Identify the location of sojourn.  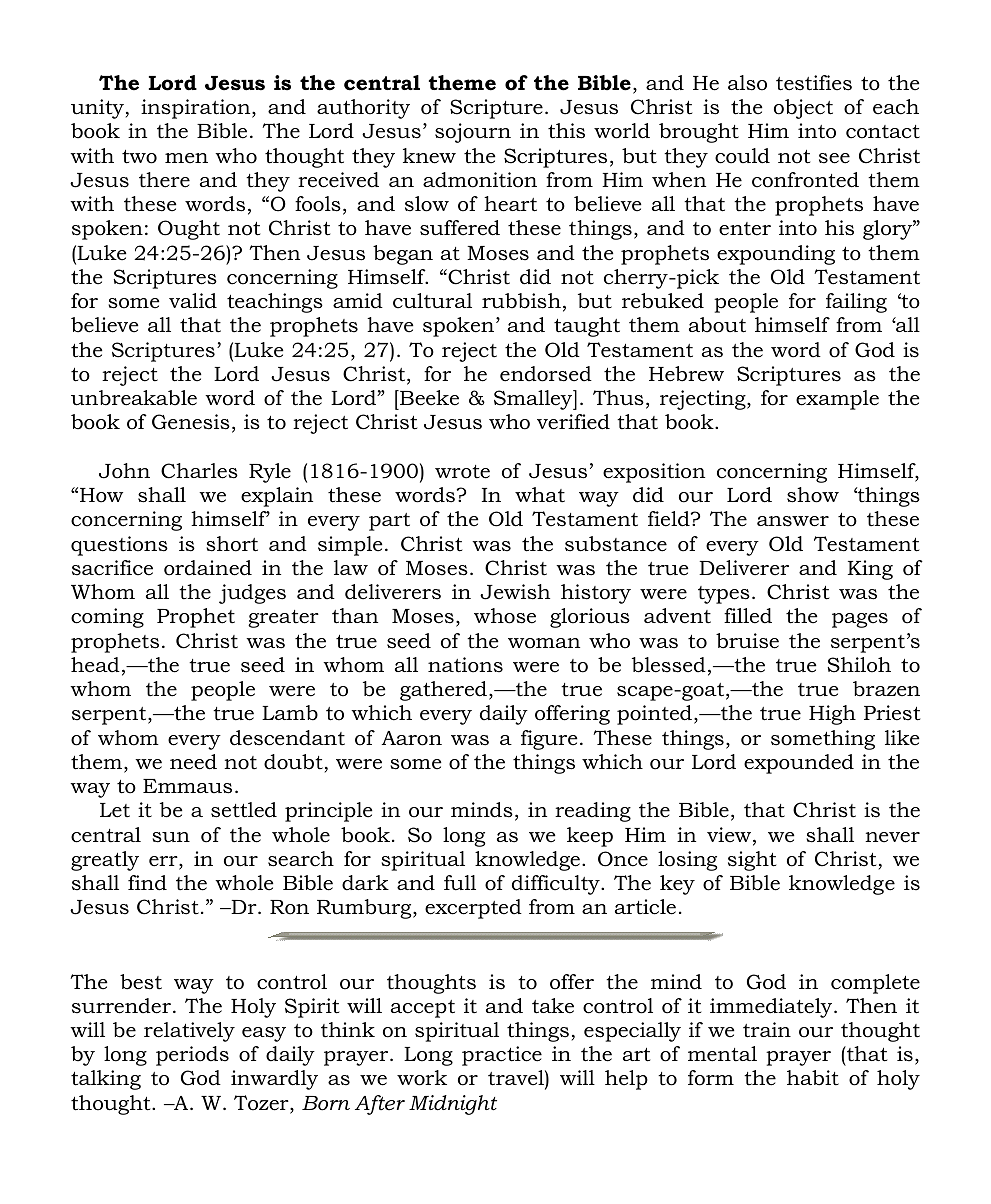
(473, 133).
